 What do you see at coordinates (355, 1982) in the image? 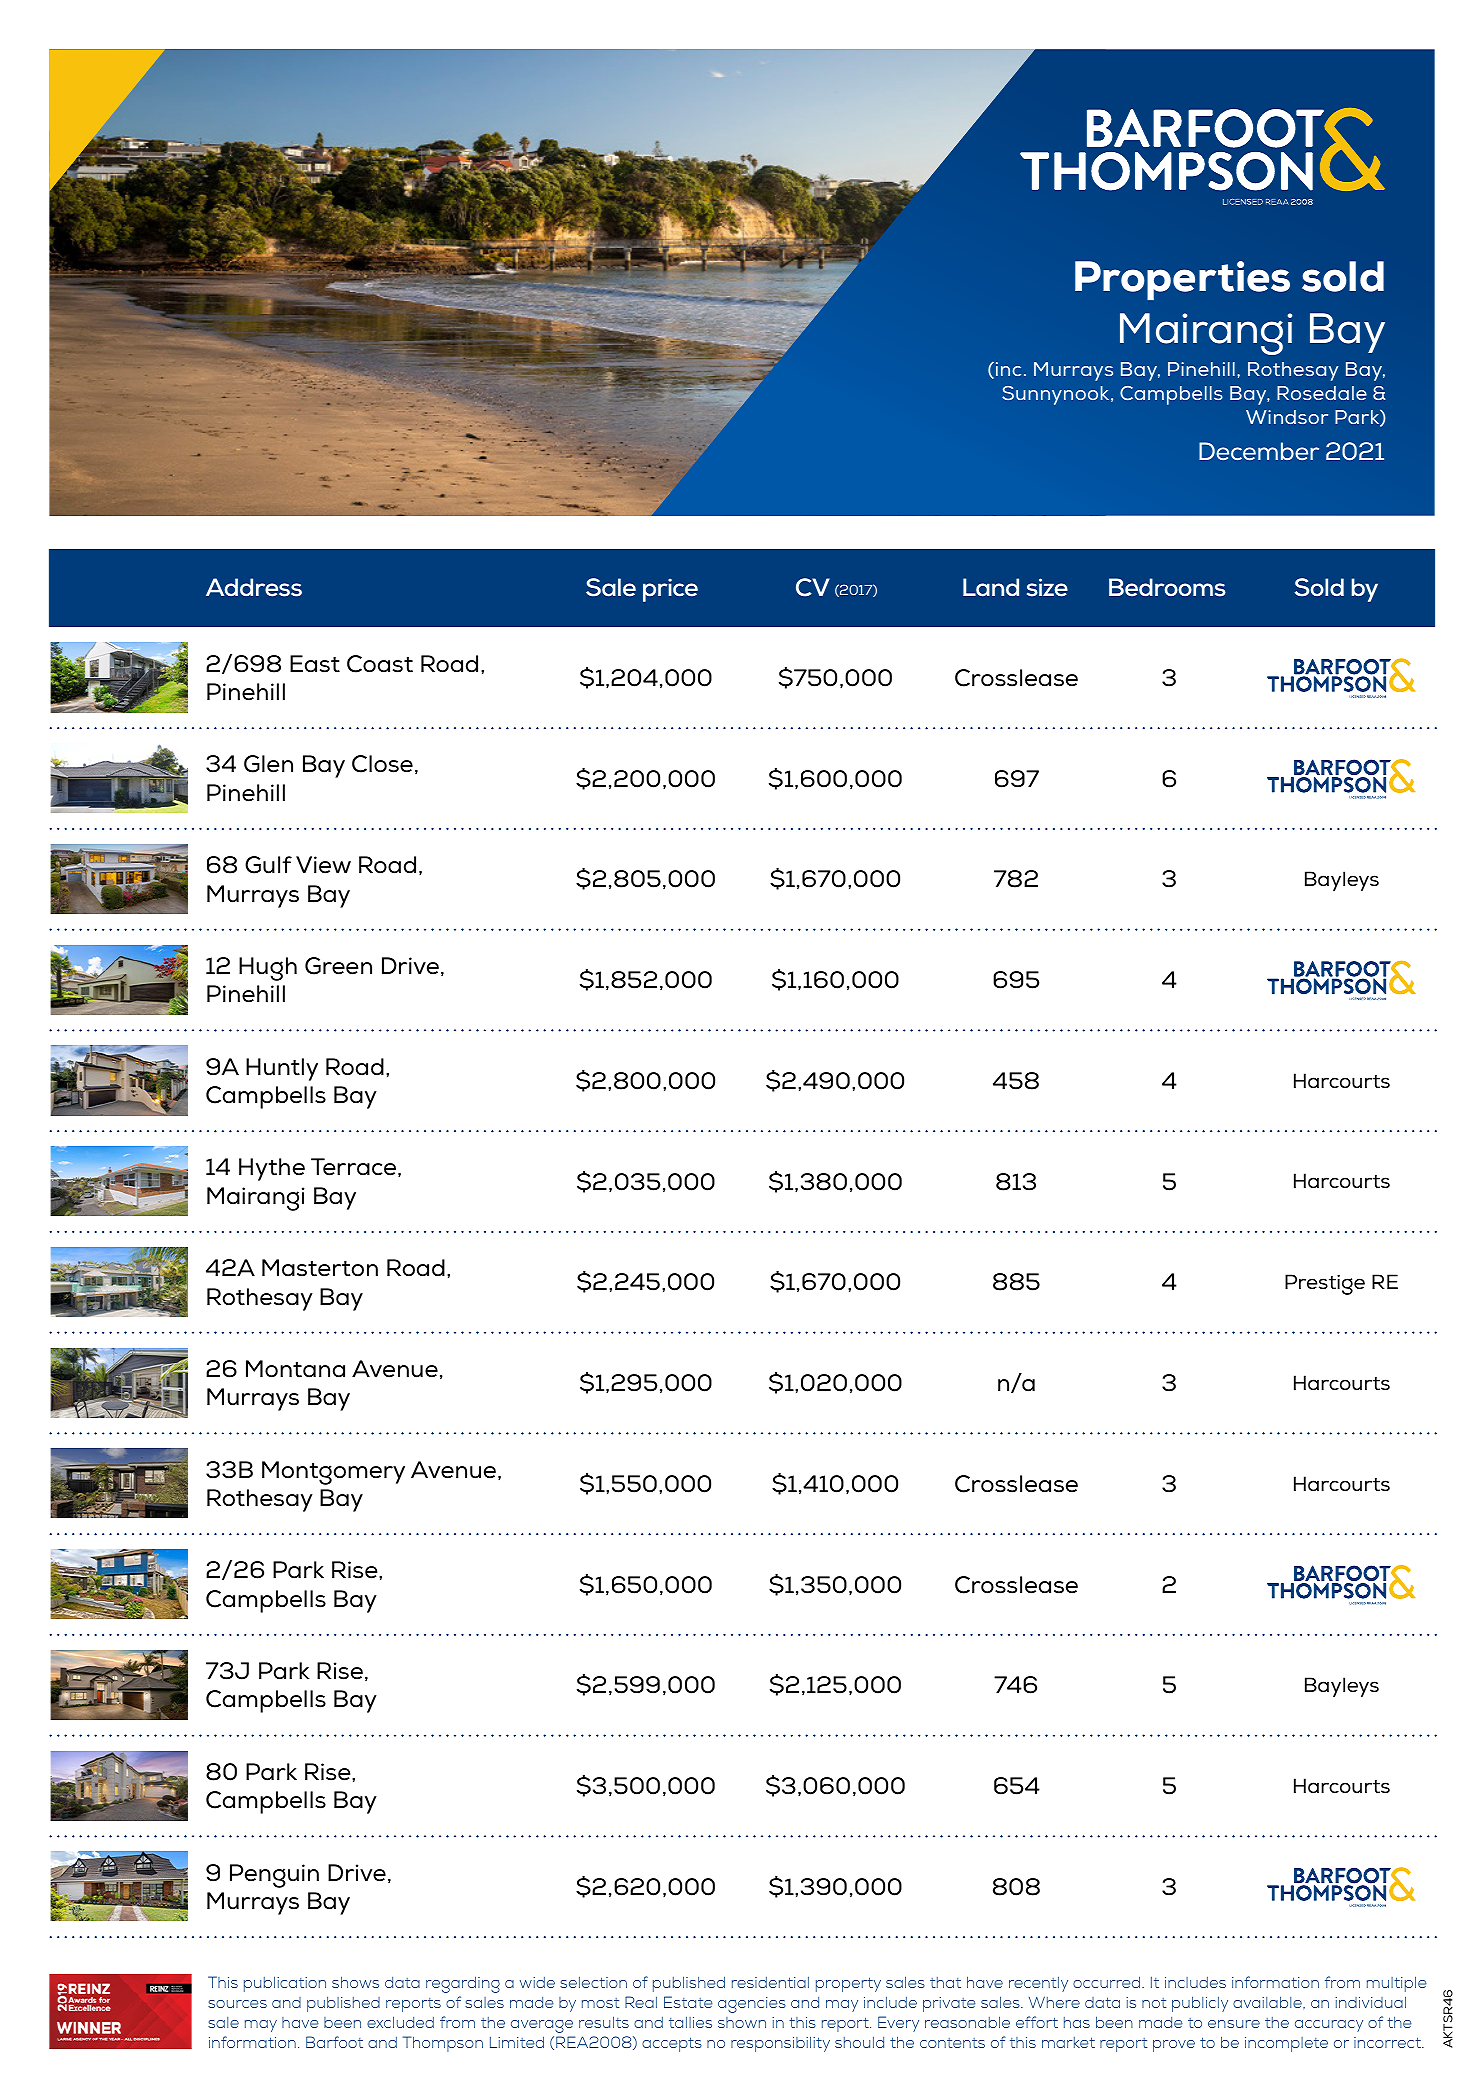
I see `shows` at bounding box center [355, 1982].
